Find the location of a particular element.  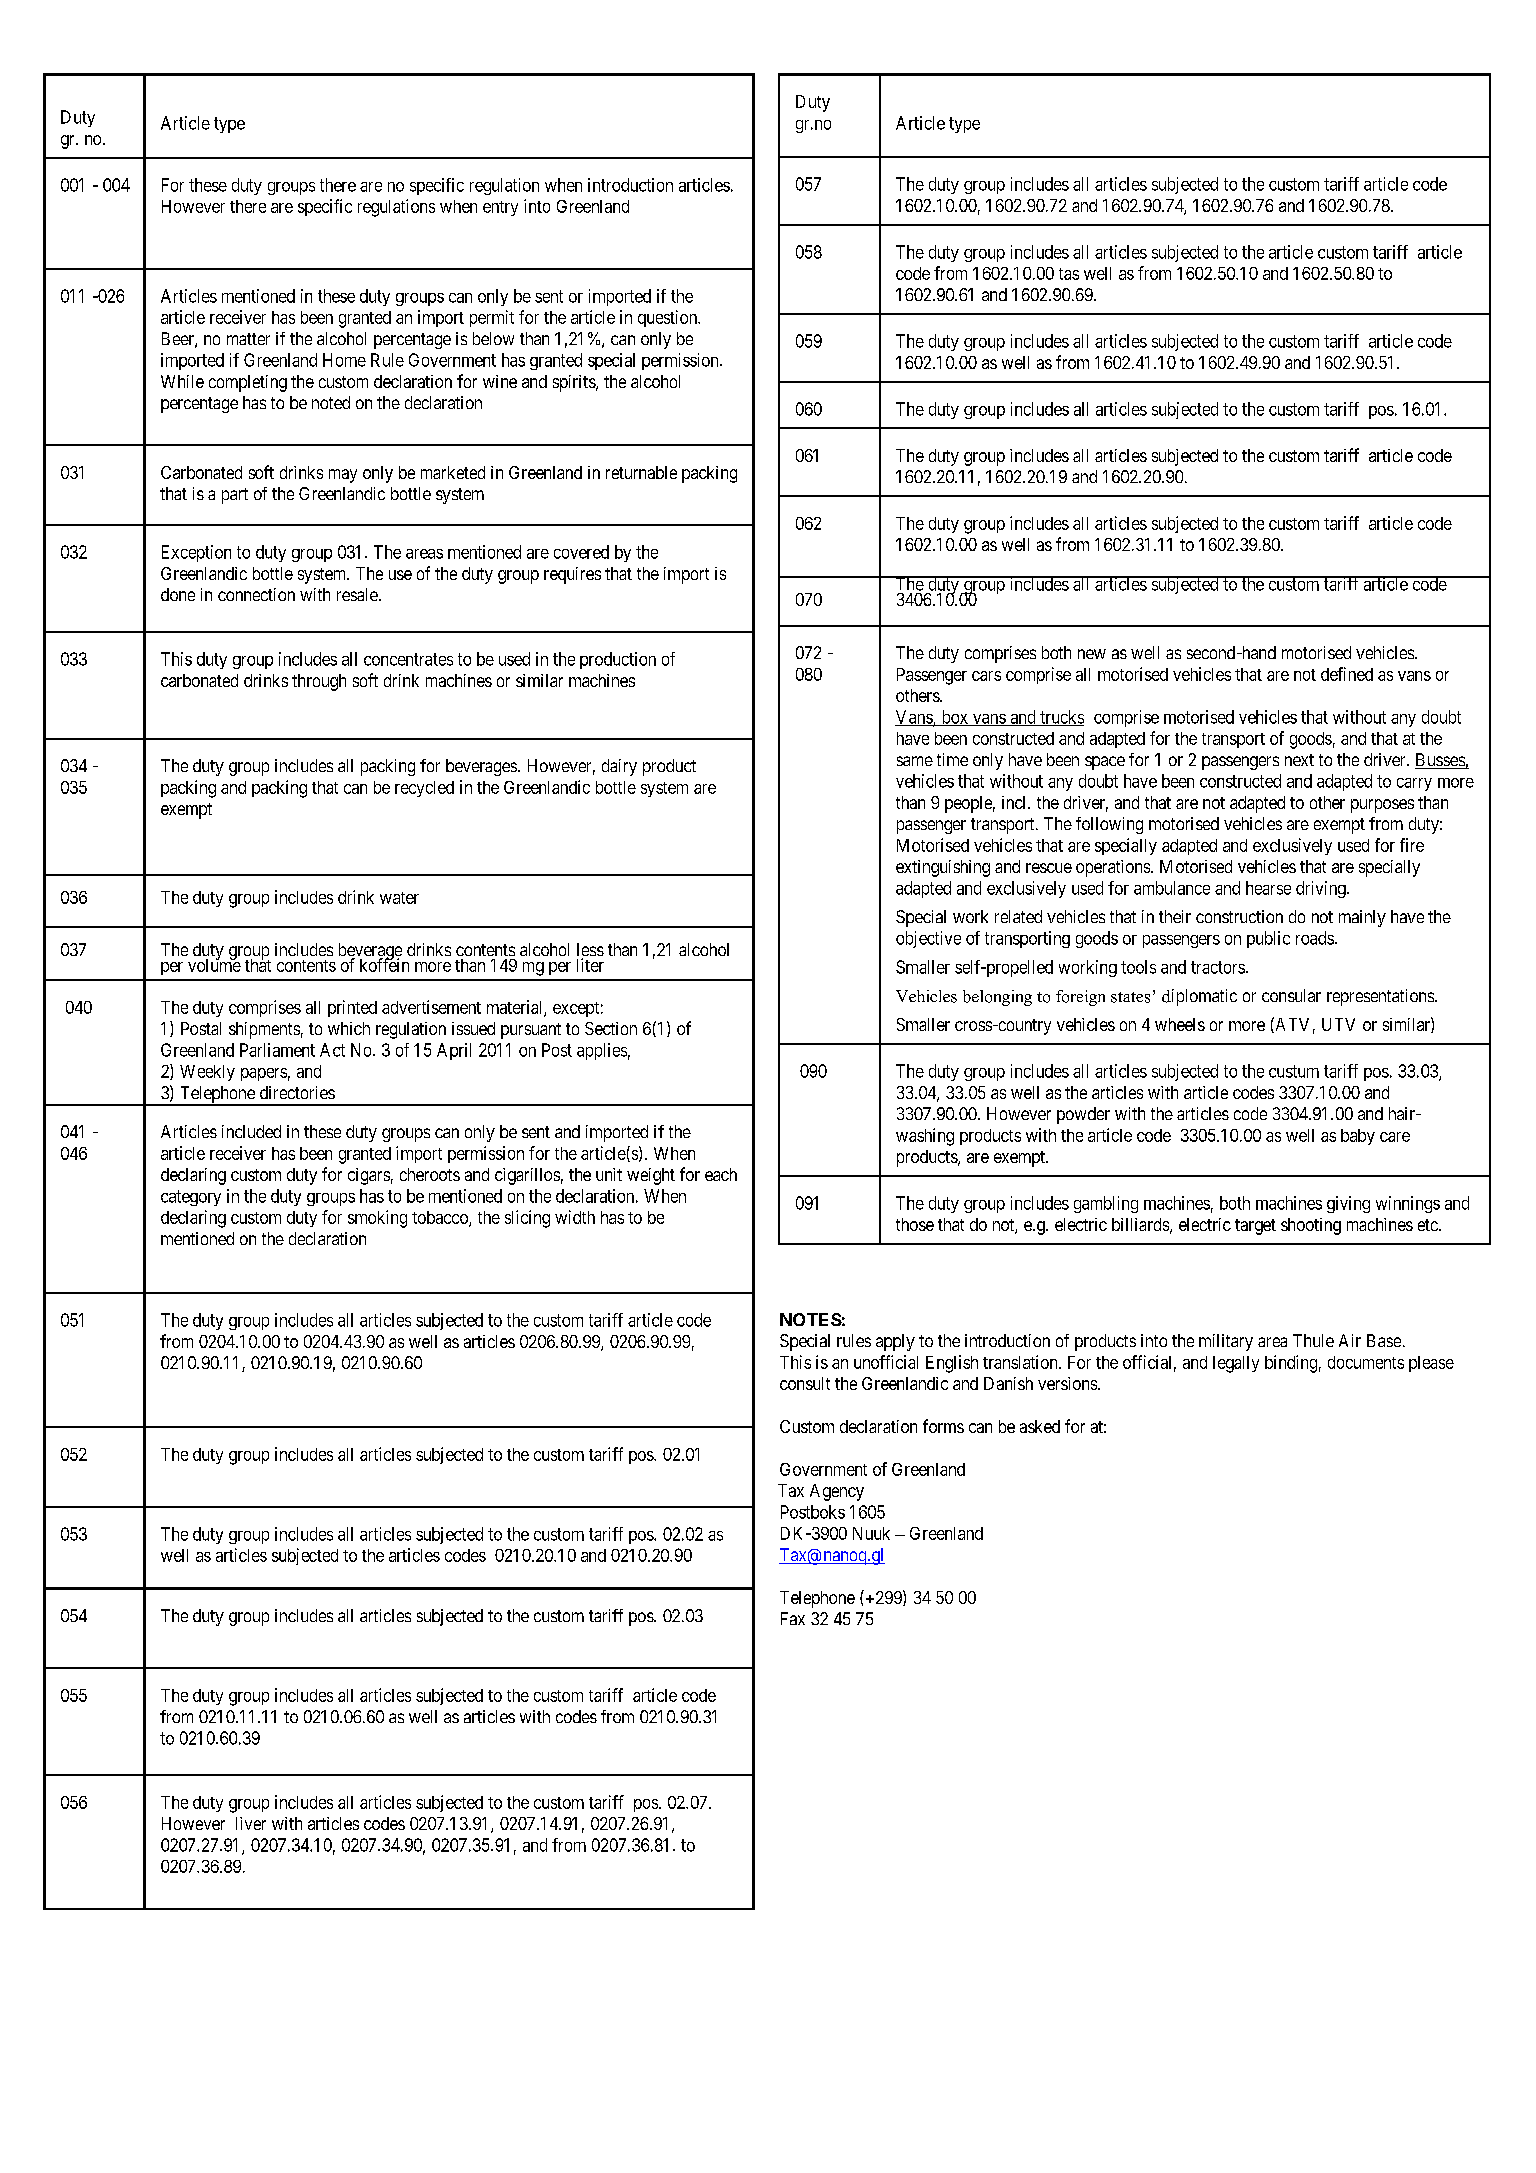

matter is located at coordinates (248, 339).
